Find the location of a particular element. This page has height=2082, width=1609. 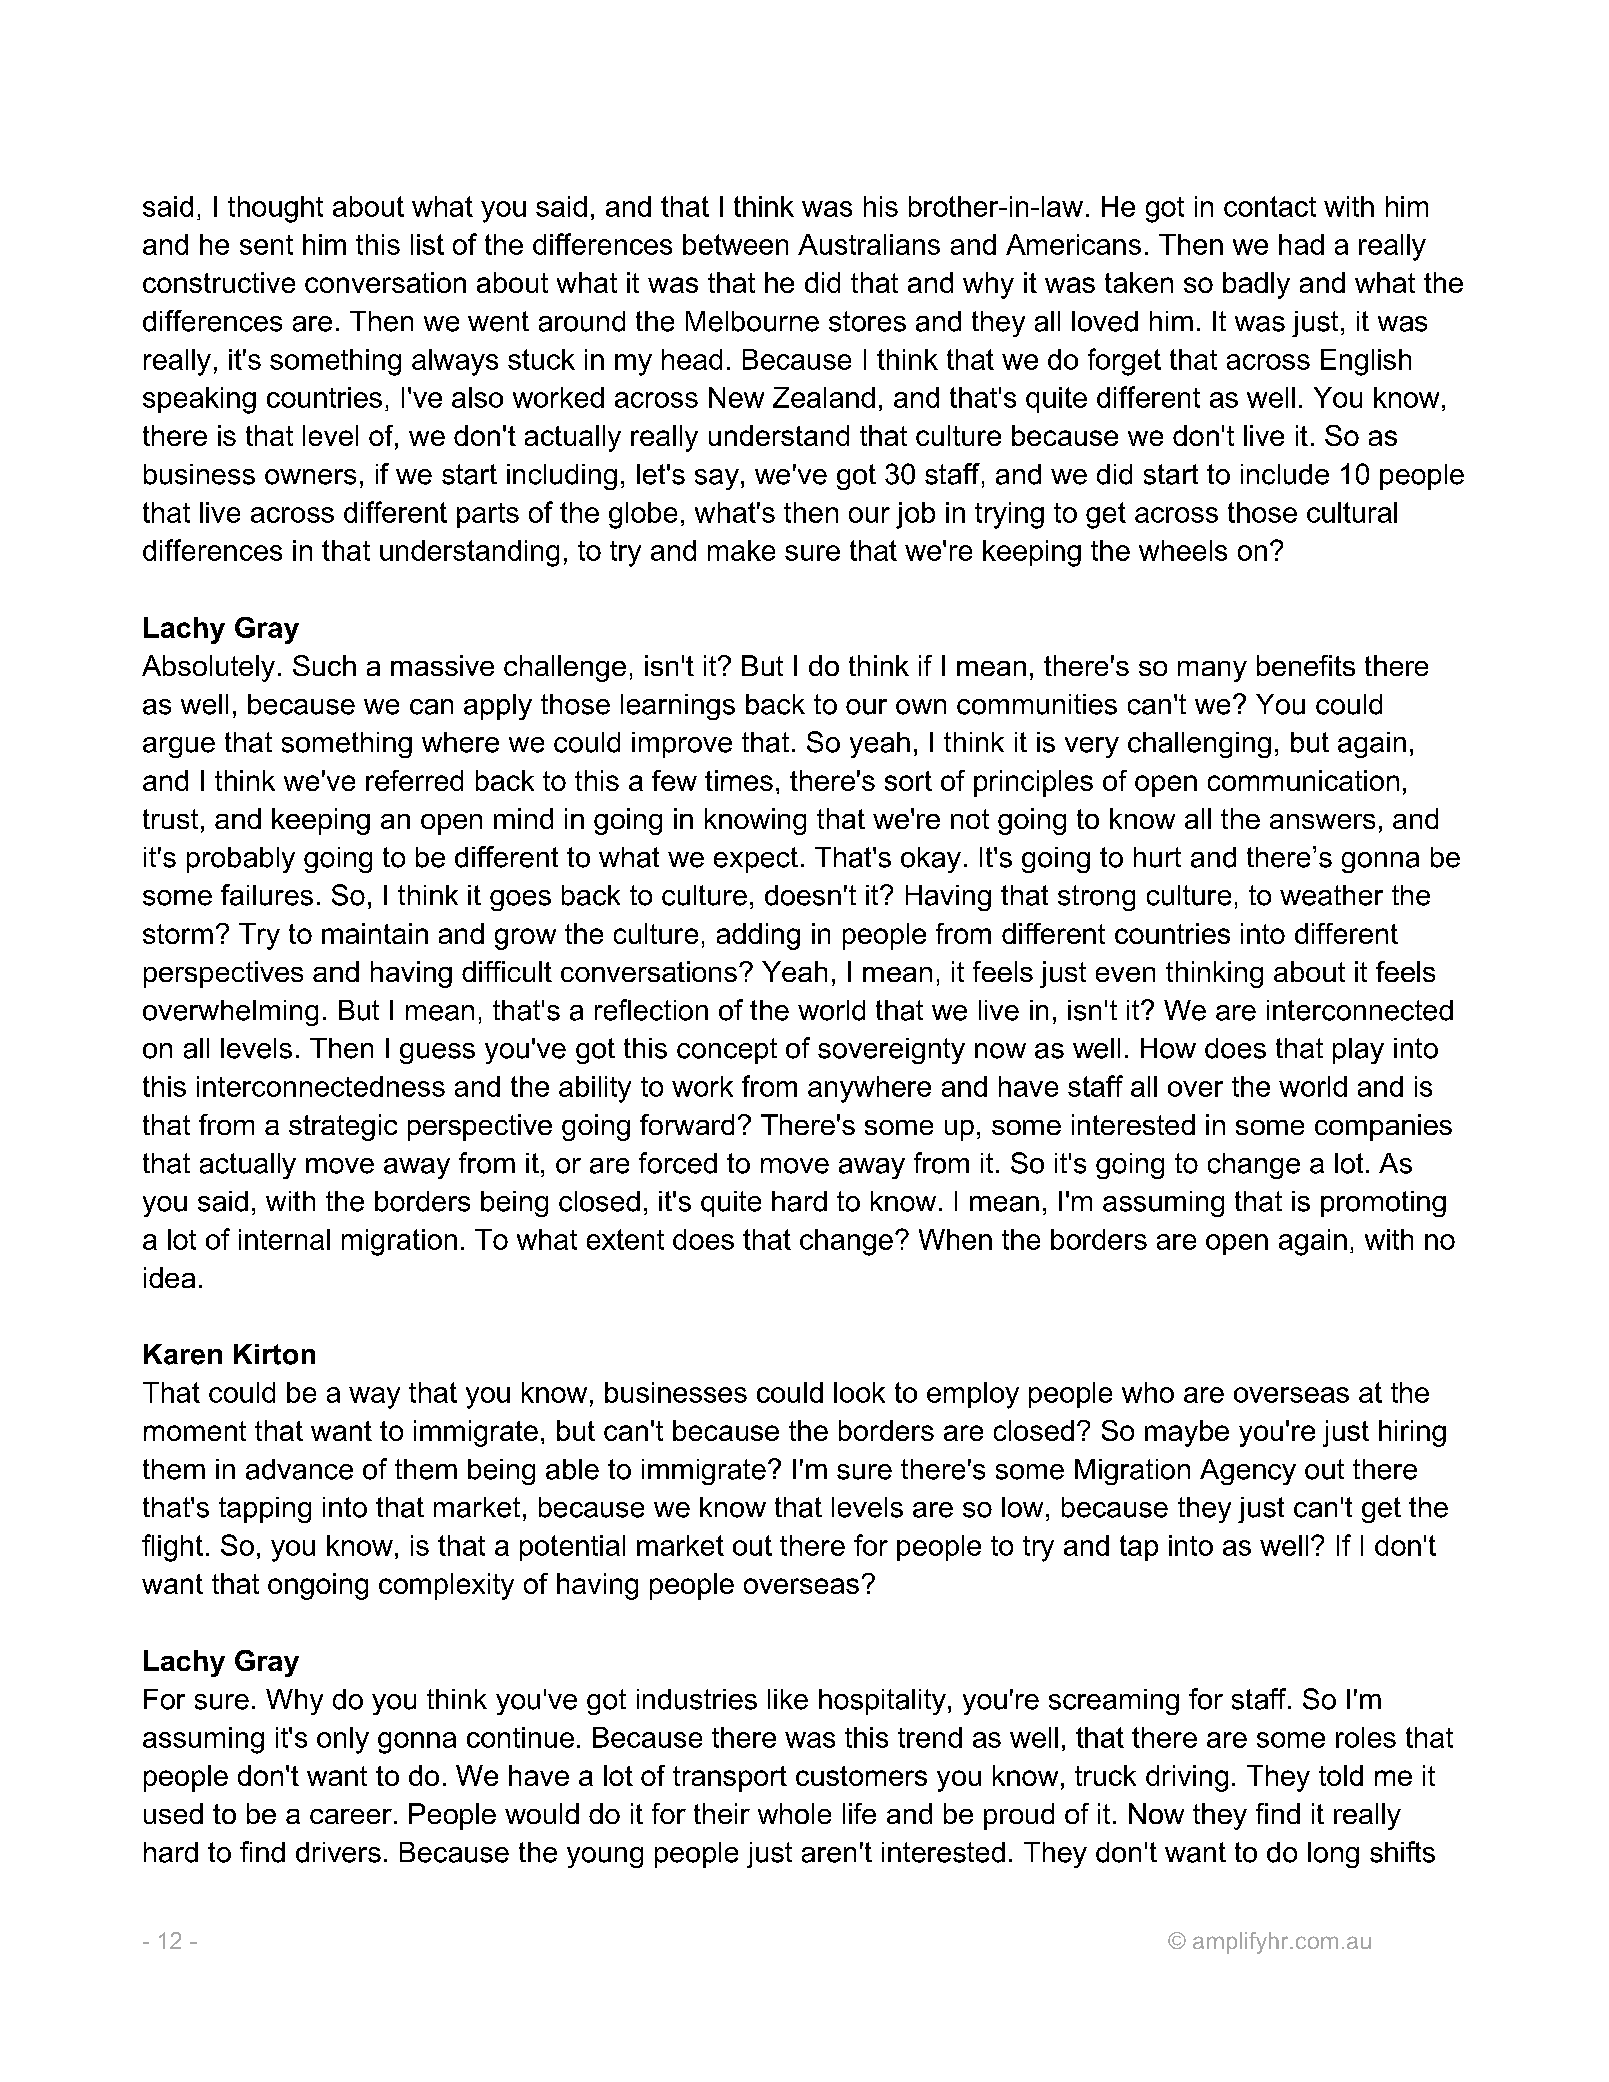

advance is located at coordinates (299, 1469).
